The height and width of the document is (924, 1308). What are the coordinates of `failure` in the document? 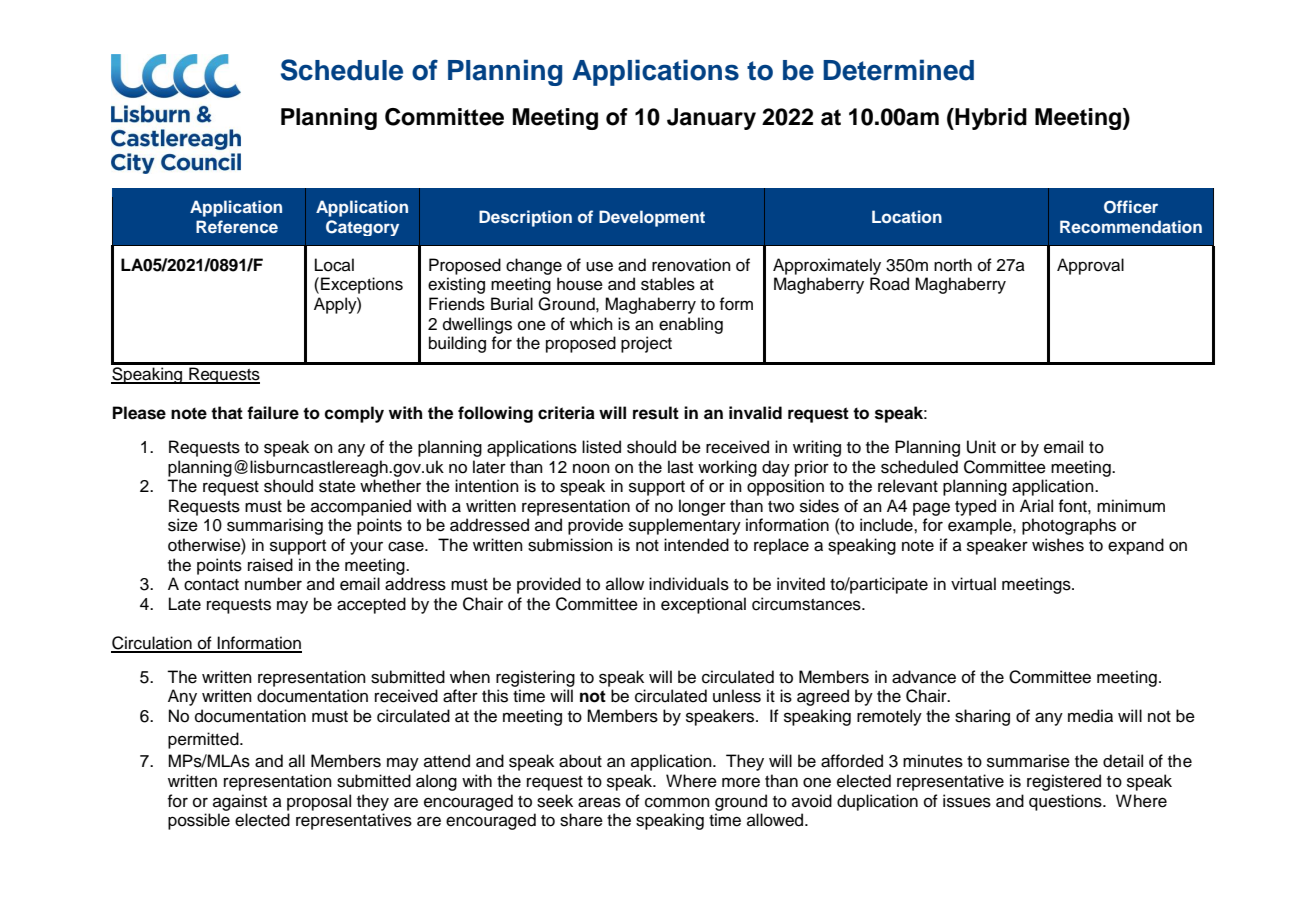 It's located at (273, 413).
